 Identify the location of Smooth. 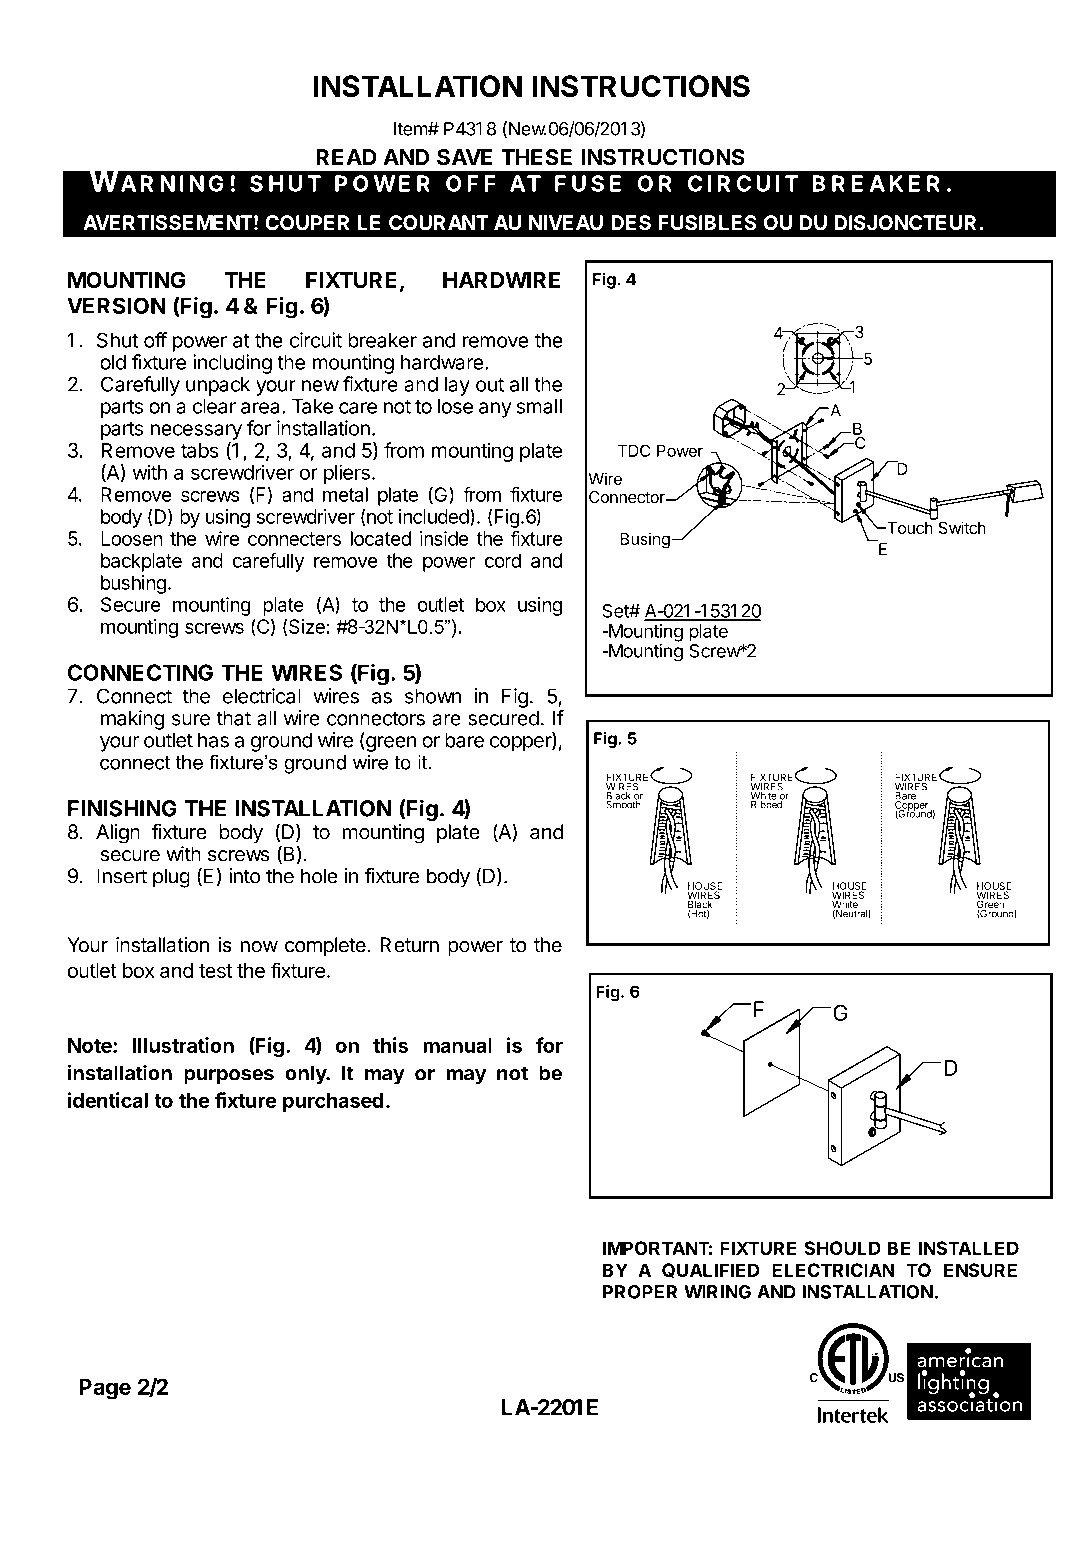
(623, 803).
